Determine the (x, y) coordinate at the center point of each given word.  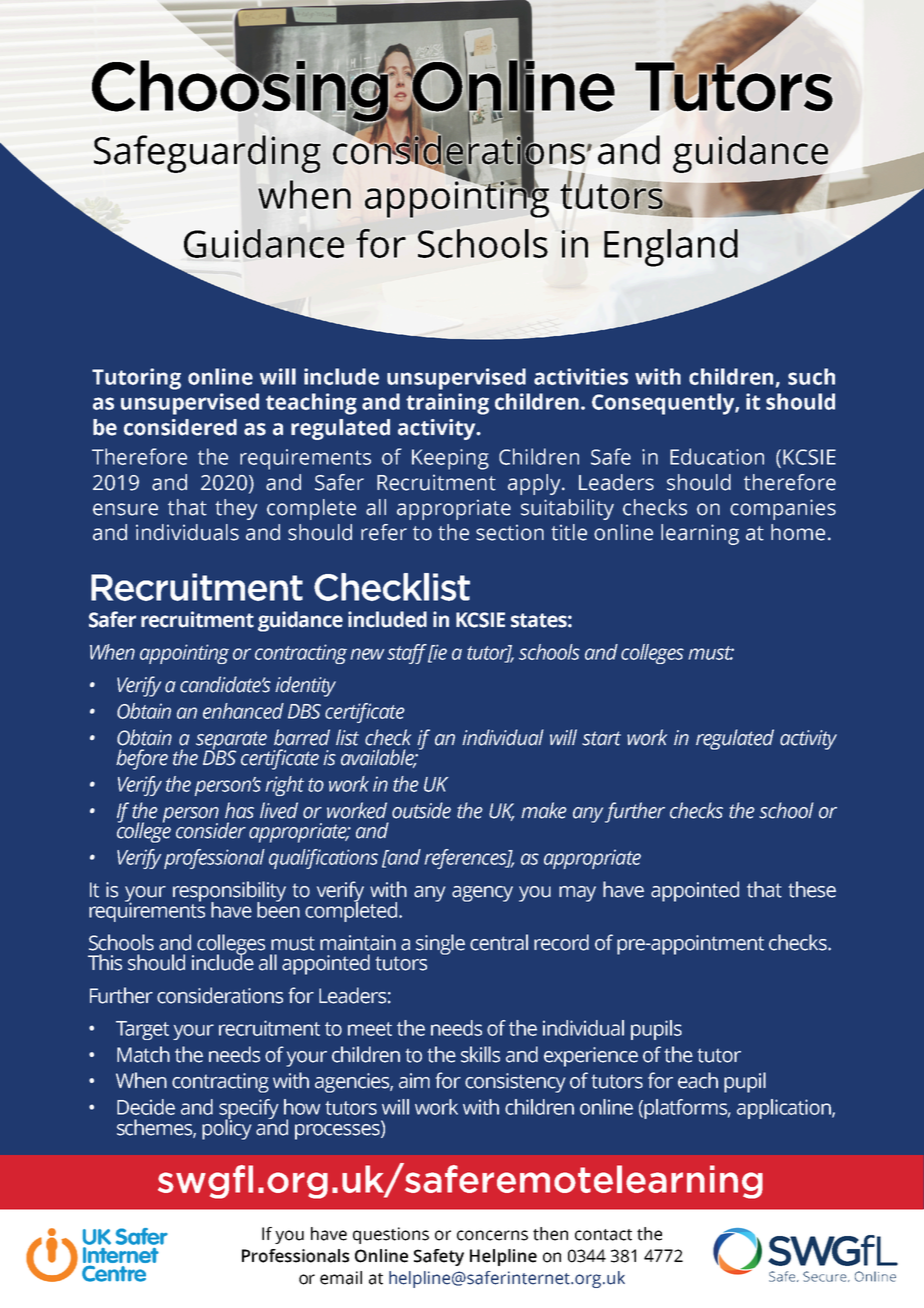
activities (581, 376)
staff (407, 654)
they (236, 509)
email (341, 1278)
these (812, 889)
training (447, 404)
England (671, 248)
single (440, 944)
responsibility (229, 892)
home (798, 532)
